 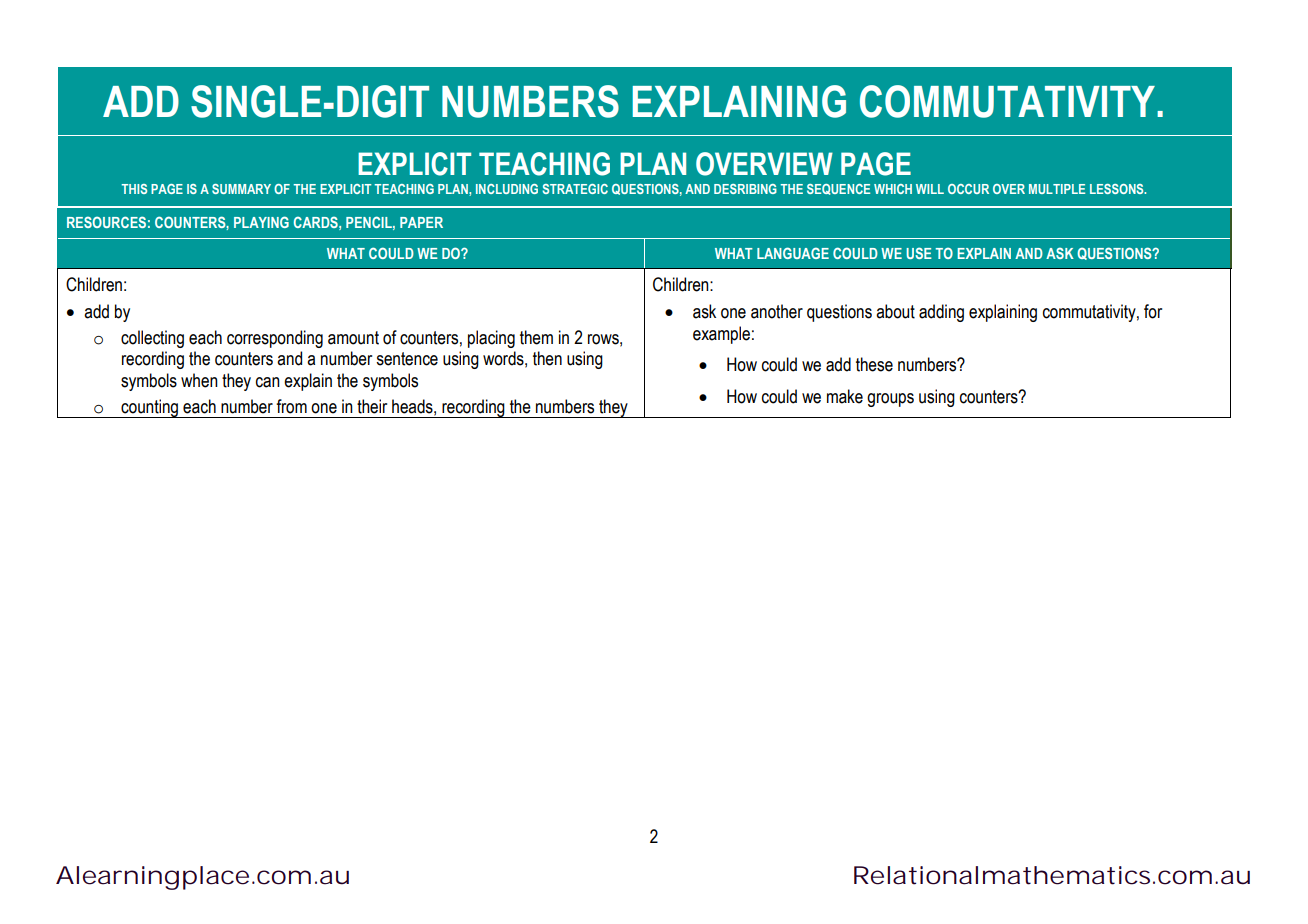 What do you see at coordinates (241, 189) in the page?
I see `SUMMARY` at bounding box center [241, 189].
